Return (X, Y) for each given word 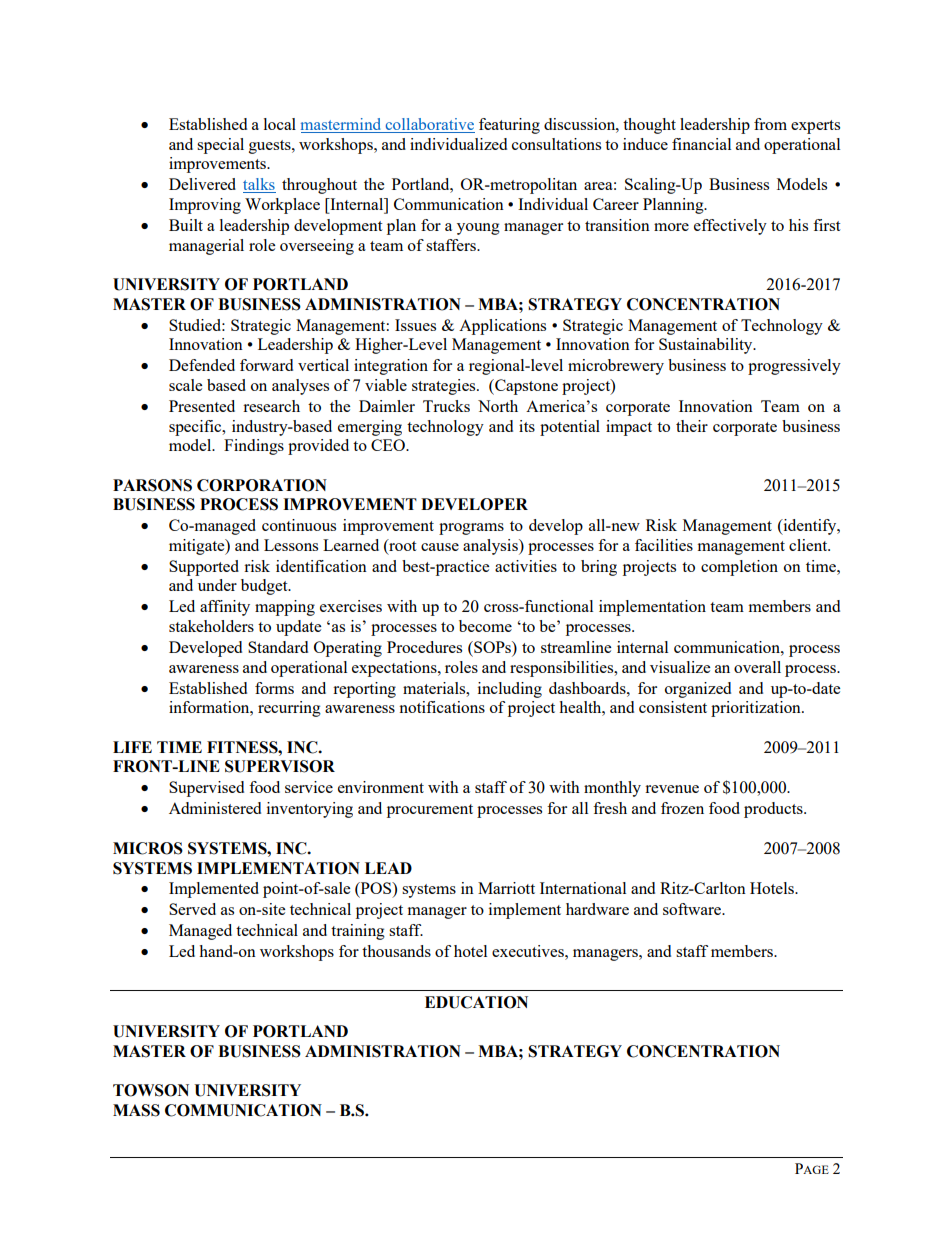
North (498, 406)
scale (185, 385)
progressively (794, 367)
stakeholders (211, 626)
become (485, 626)
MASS (136, 1110)
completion (739, 568)
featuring (509, 126)
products (774, 810)
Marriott (506, 888)
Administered (215, 808)
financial (701, 144)
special (220, 146)
